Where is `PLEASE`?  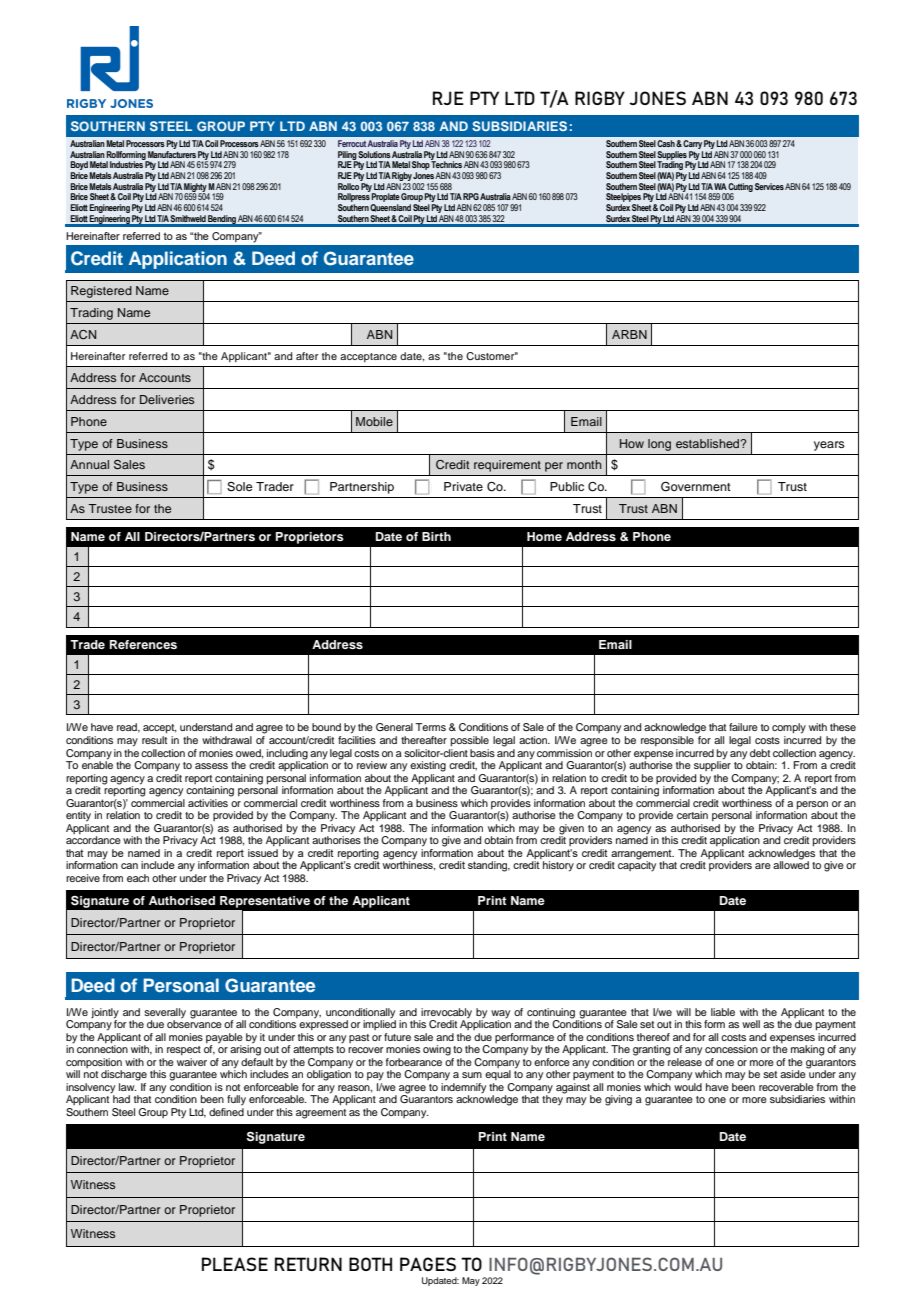
PLEASE is located at coordinates (235, 1264).
